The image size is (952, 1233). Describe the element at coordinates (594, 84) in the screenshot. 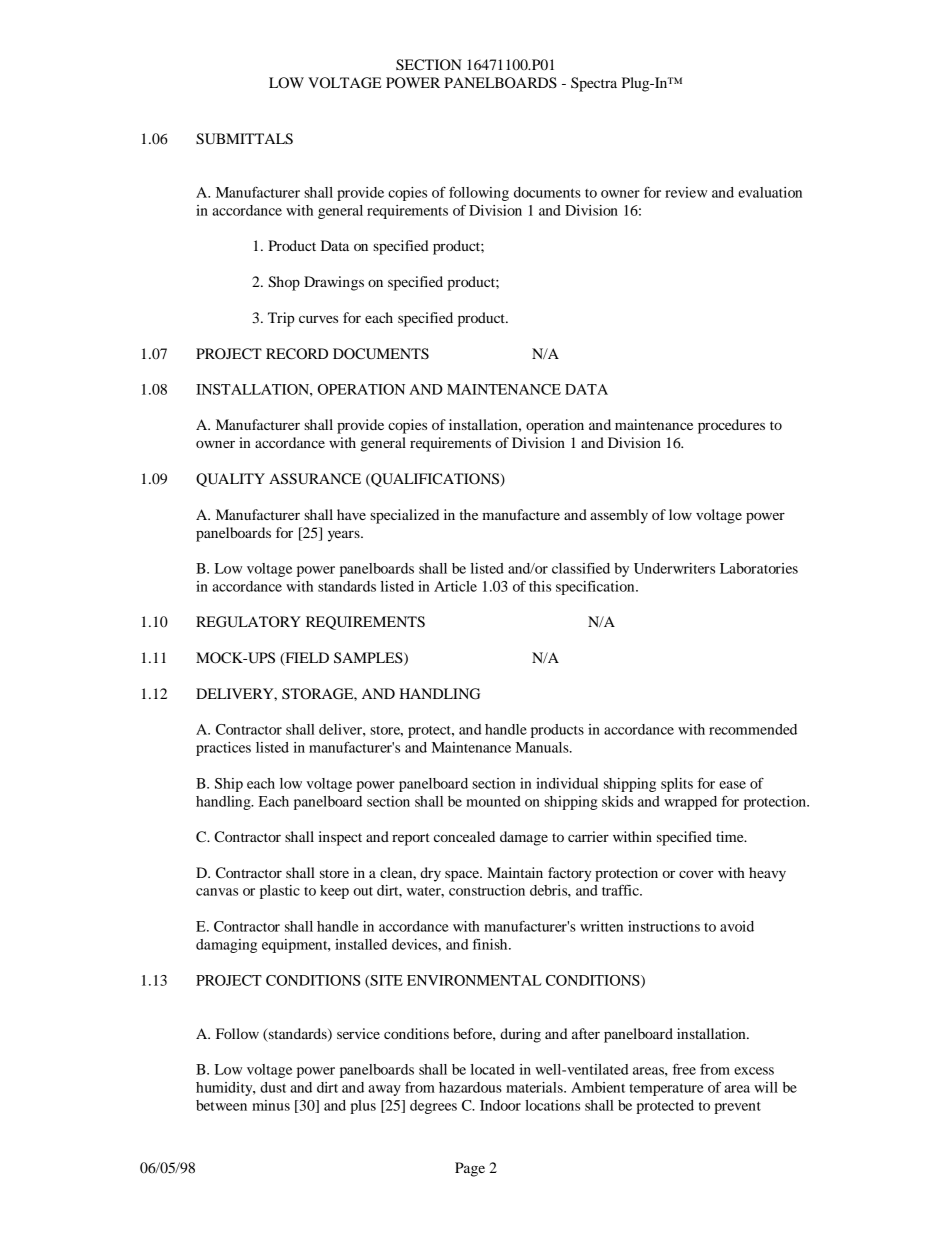

I see `Spectra` at that location.
